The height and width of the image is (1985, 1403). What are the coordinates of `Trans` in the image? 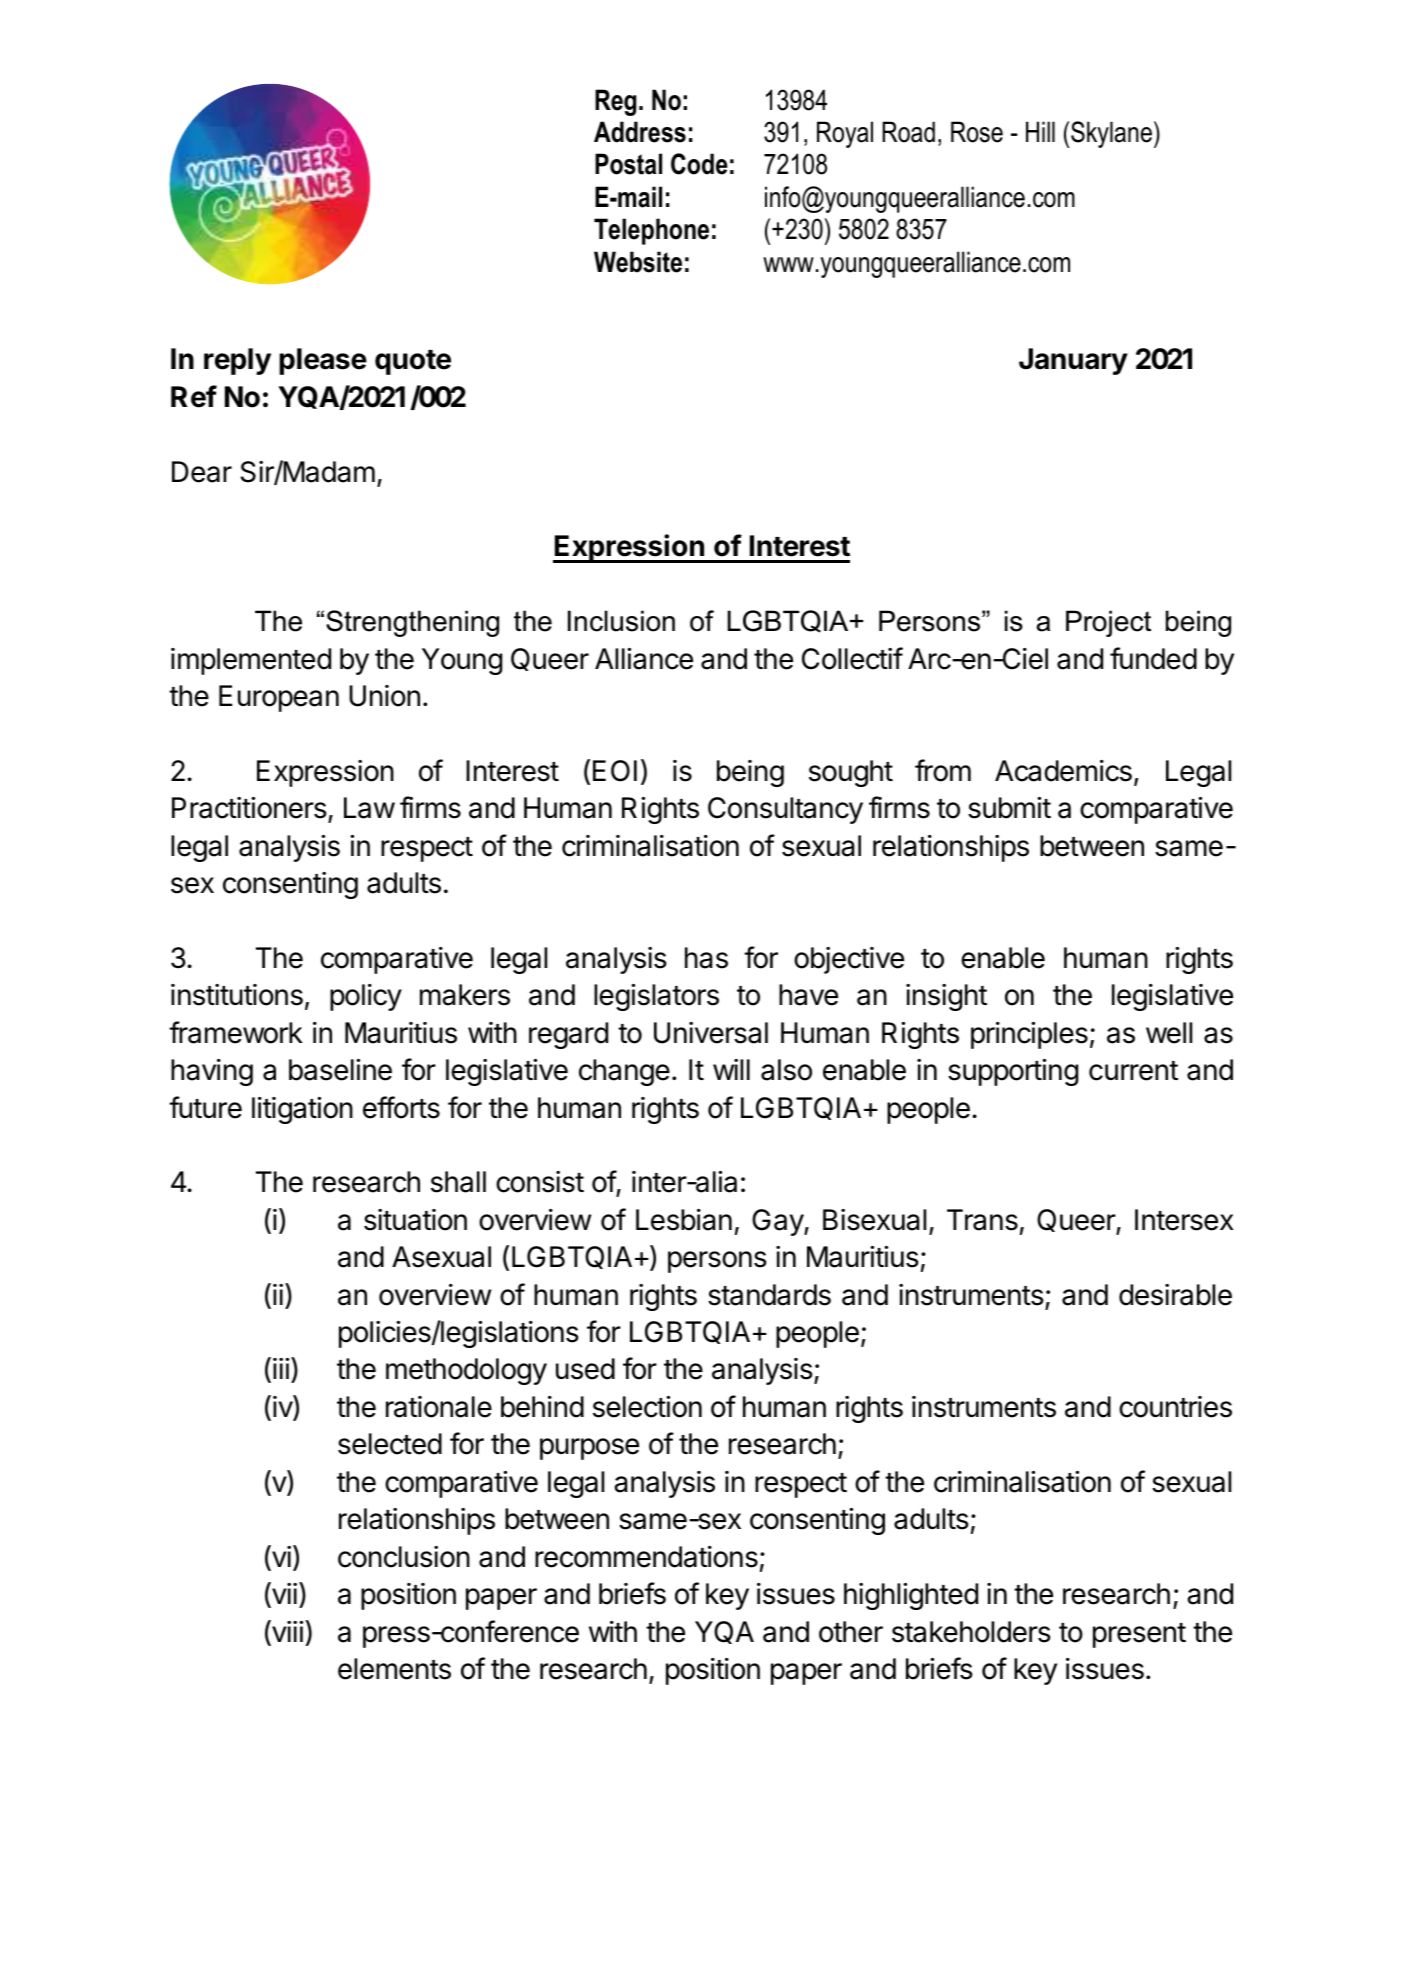 It's located at (982, 1220).
